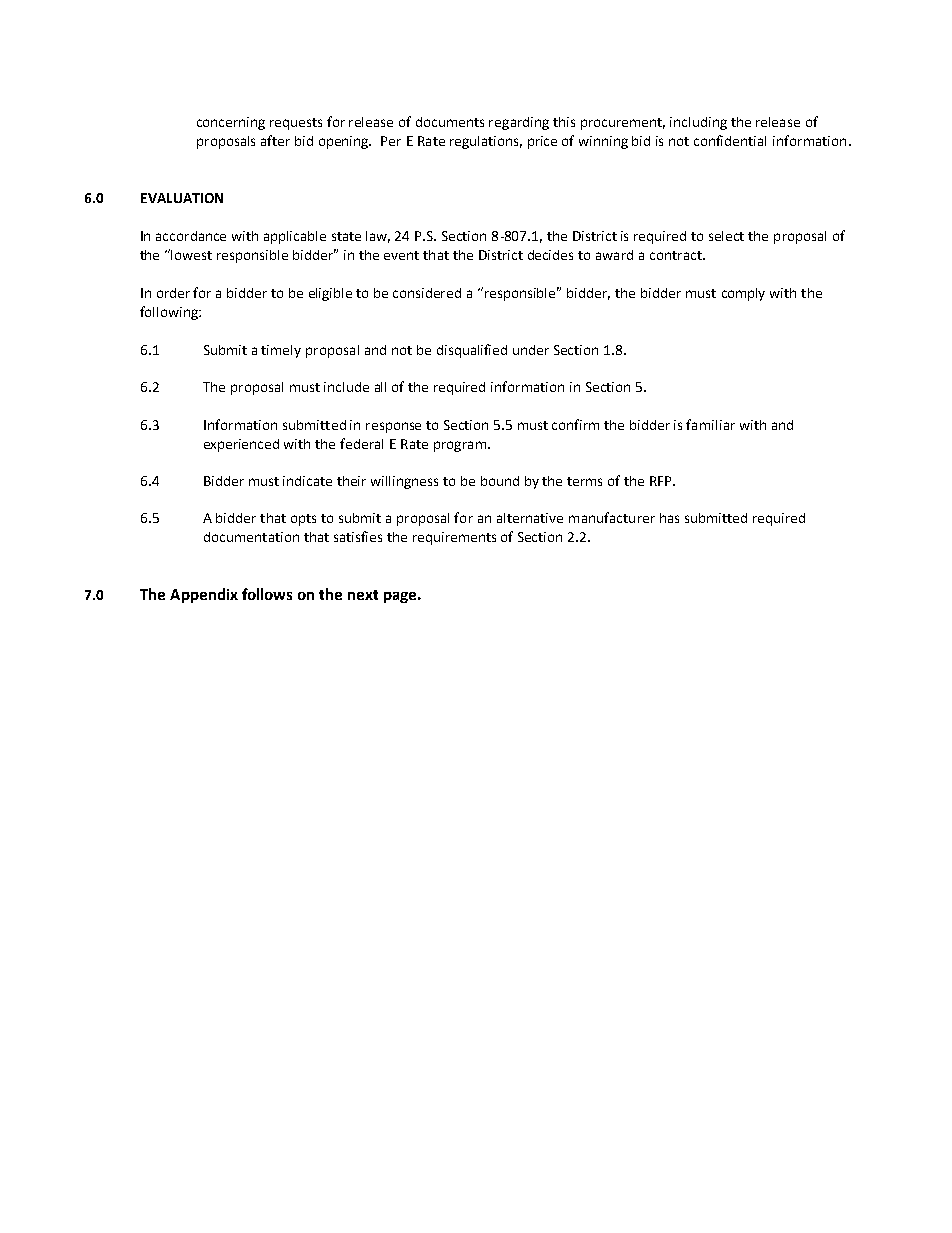 The image size is (952, 1233). I want to click on under, so click(531, 350).
